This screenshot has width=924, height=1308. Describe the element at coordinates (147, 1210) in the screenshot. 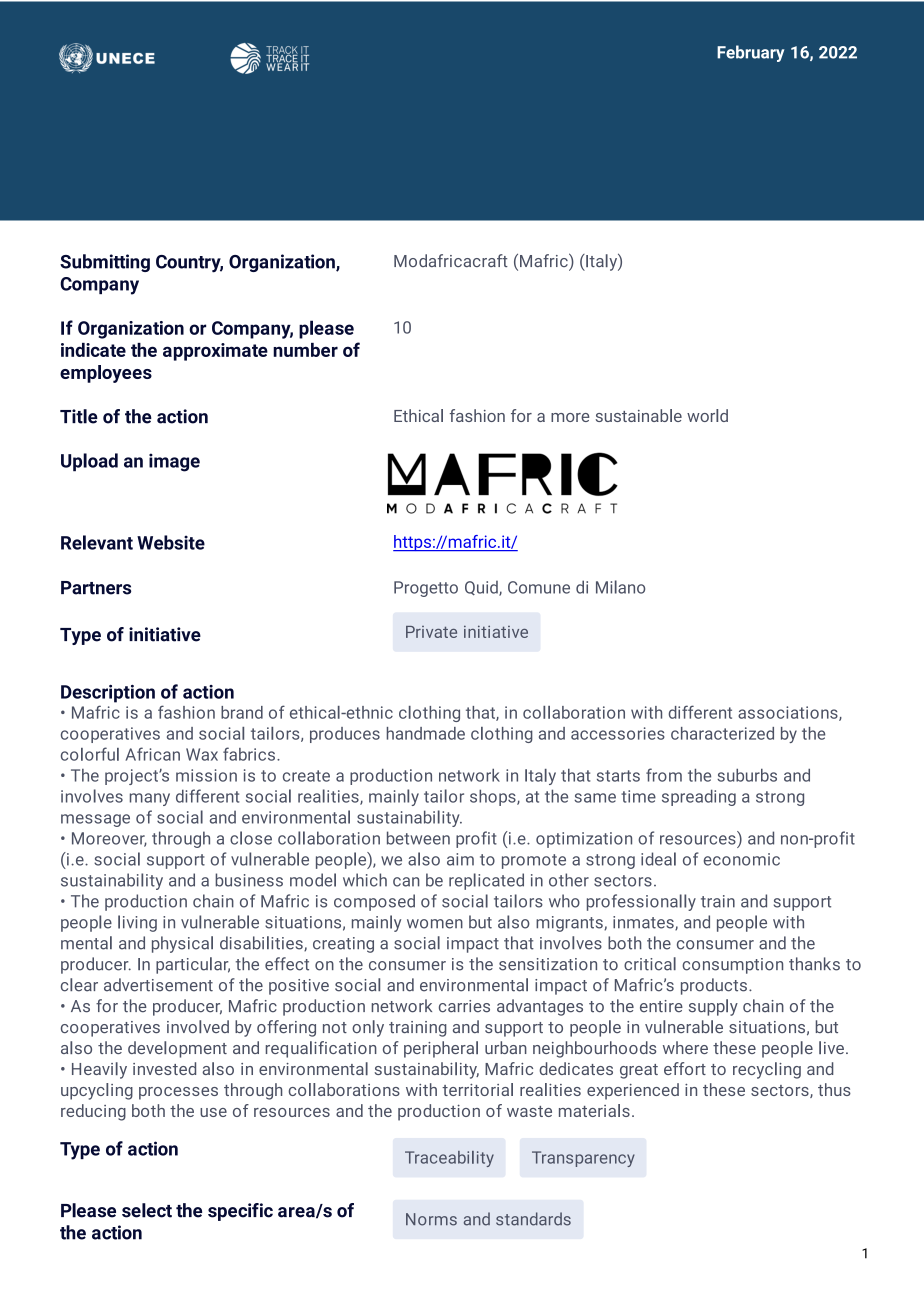

I see `select` at that location.
